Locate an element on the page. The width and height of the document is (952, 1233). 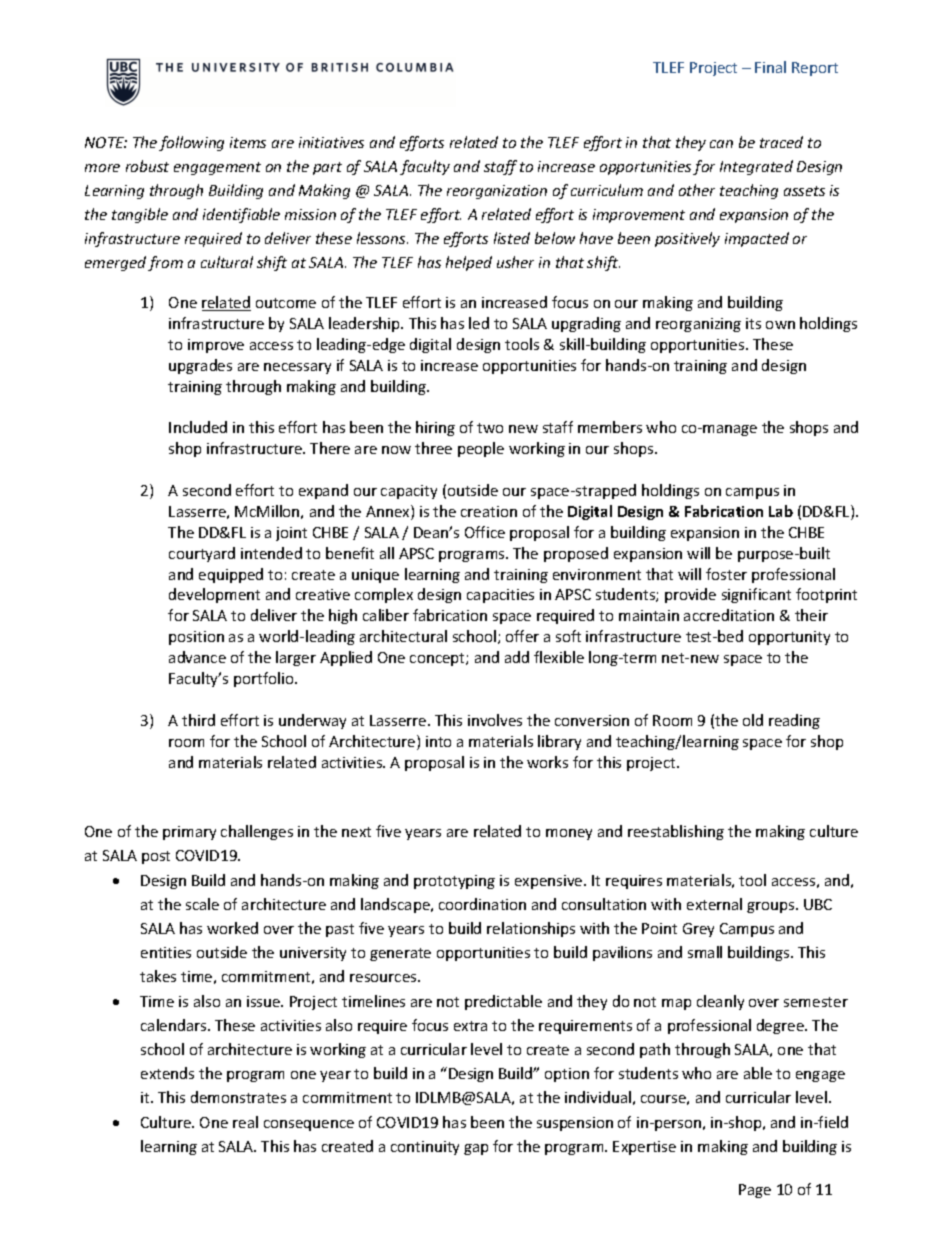
real is located at coordinates (245, 1122).
